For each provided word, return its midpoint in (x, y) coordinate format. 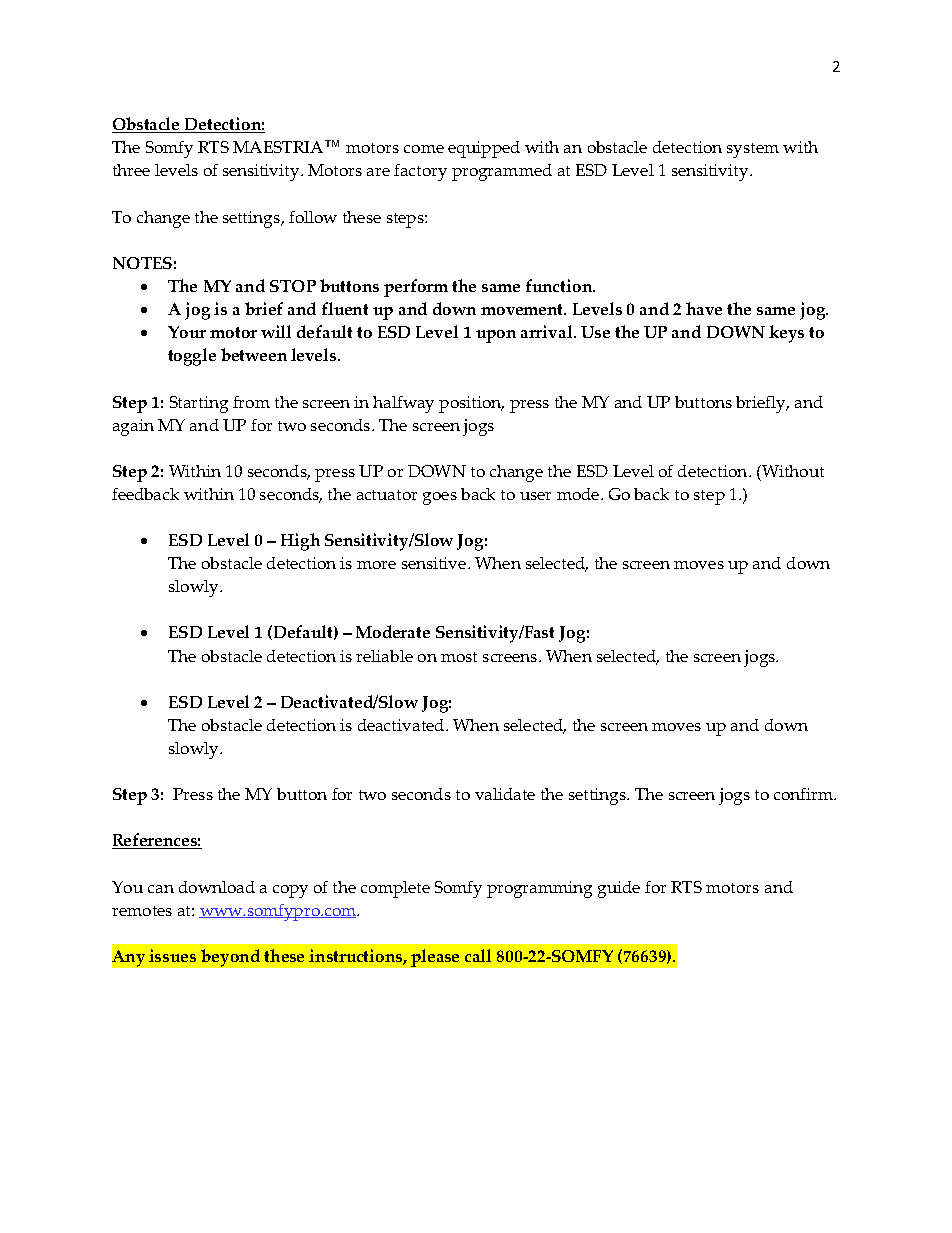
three (131, 170)
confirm (804, 794)
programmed (502, 172)
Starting (199, 404)
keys (786, 334)
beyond (230, 958)
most (459, 657)
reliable (384, 656)
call (478, 955)
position (471, 404)
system (753, 150)
